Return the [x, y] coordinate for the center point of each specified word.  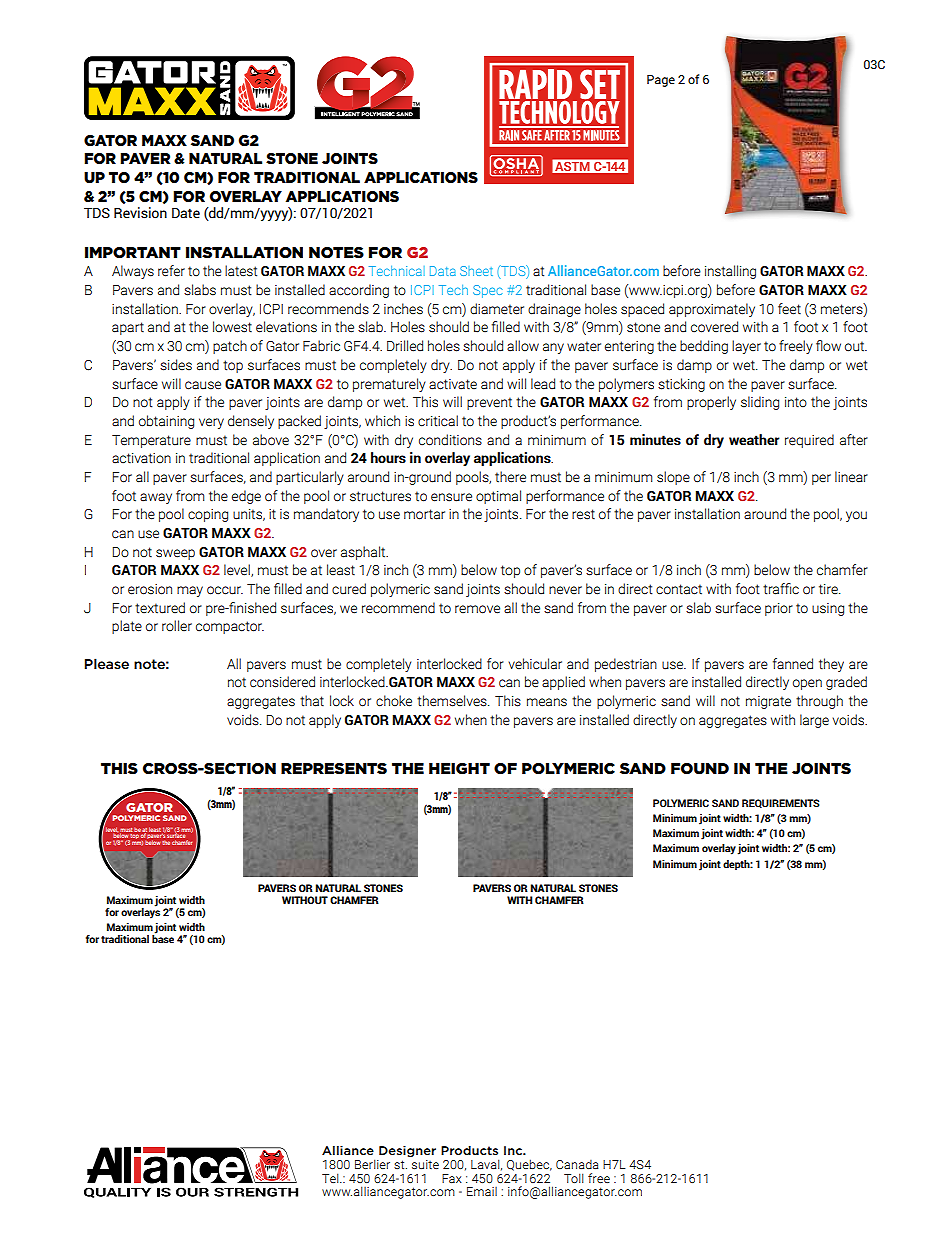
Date [186, 213]
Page [661, 81]
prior [779, 609]
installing [730, 272]
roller [177, 625]
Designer [407, 1151]
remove [477, 609]
